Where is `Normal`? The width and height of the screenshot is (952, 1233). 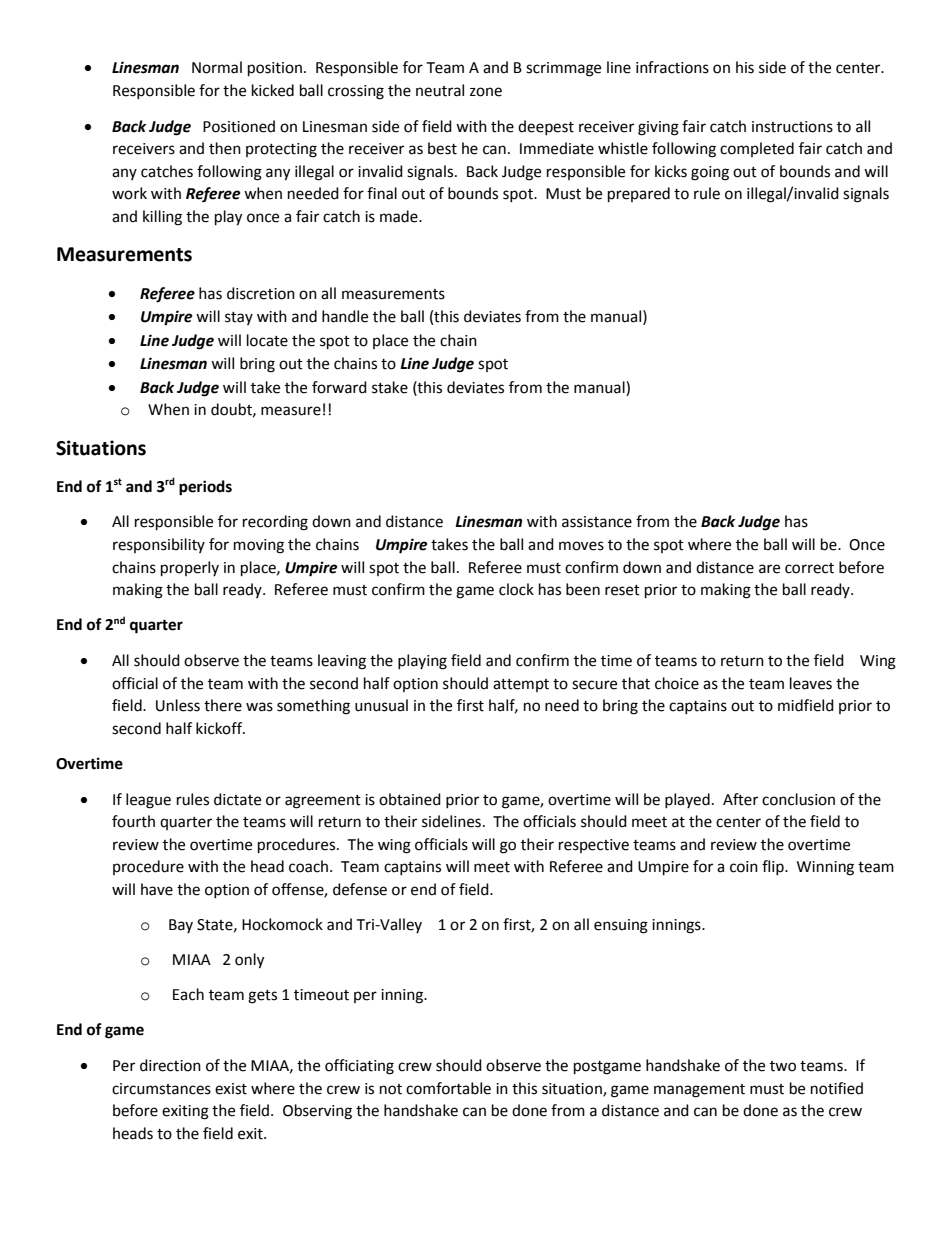
Normal is located at coordinates (217, 67).
